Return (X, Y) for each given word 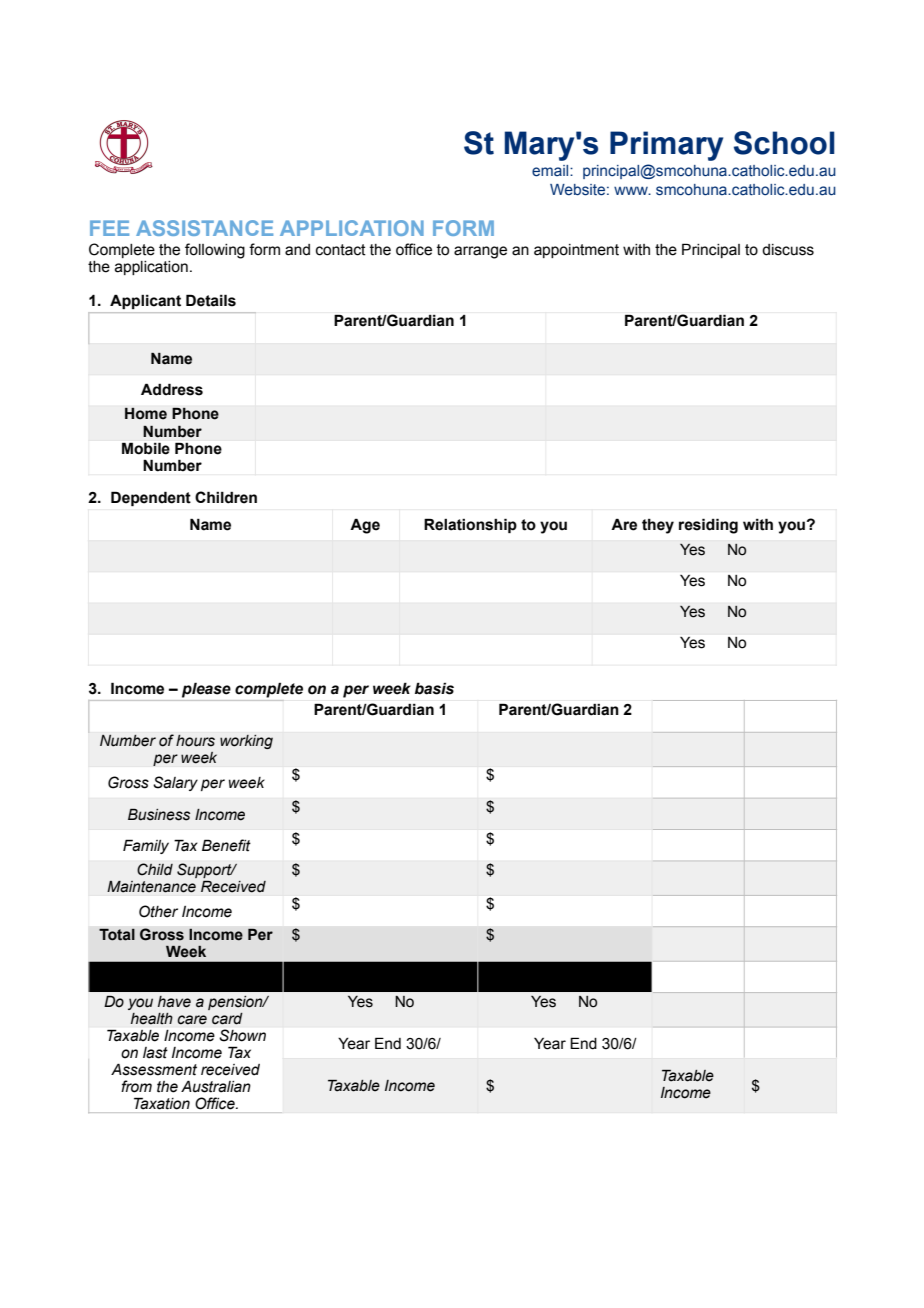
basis (434, 688)
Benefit (226, 845)
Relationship (470, 525)
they (658, 526)
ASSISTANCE (204, 228)
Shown (242, 1035)
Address (172, 389)
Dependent (151, 499)
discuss (788, 250)
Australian (216, 1086)
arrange (480, 252)
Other (158, 911)
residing (708, 526)
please (206, 690)
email (551, 171)
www (632, 190)
